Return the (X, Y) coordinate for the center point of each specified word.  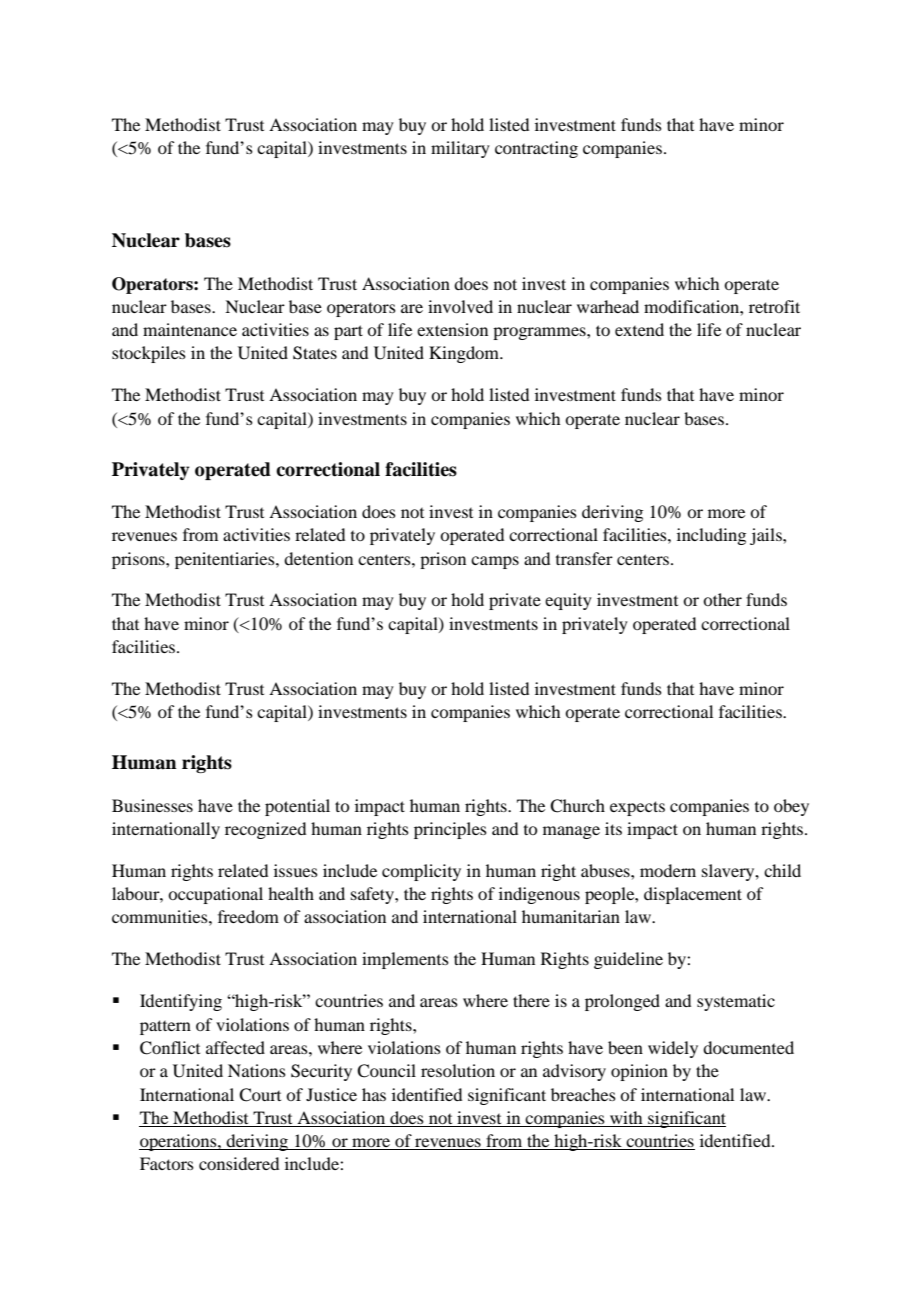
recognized (265, 830)
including (711, 536)
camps (495, 562)
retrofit (774, 306)
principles (450, 830)
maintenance (190, 329)
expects (637, 808)
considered (239, 1163)
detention (318, 558)
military (460, 149)
